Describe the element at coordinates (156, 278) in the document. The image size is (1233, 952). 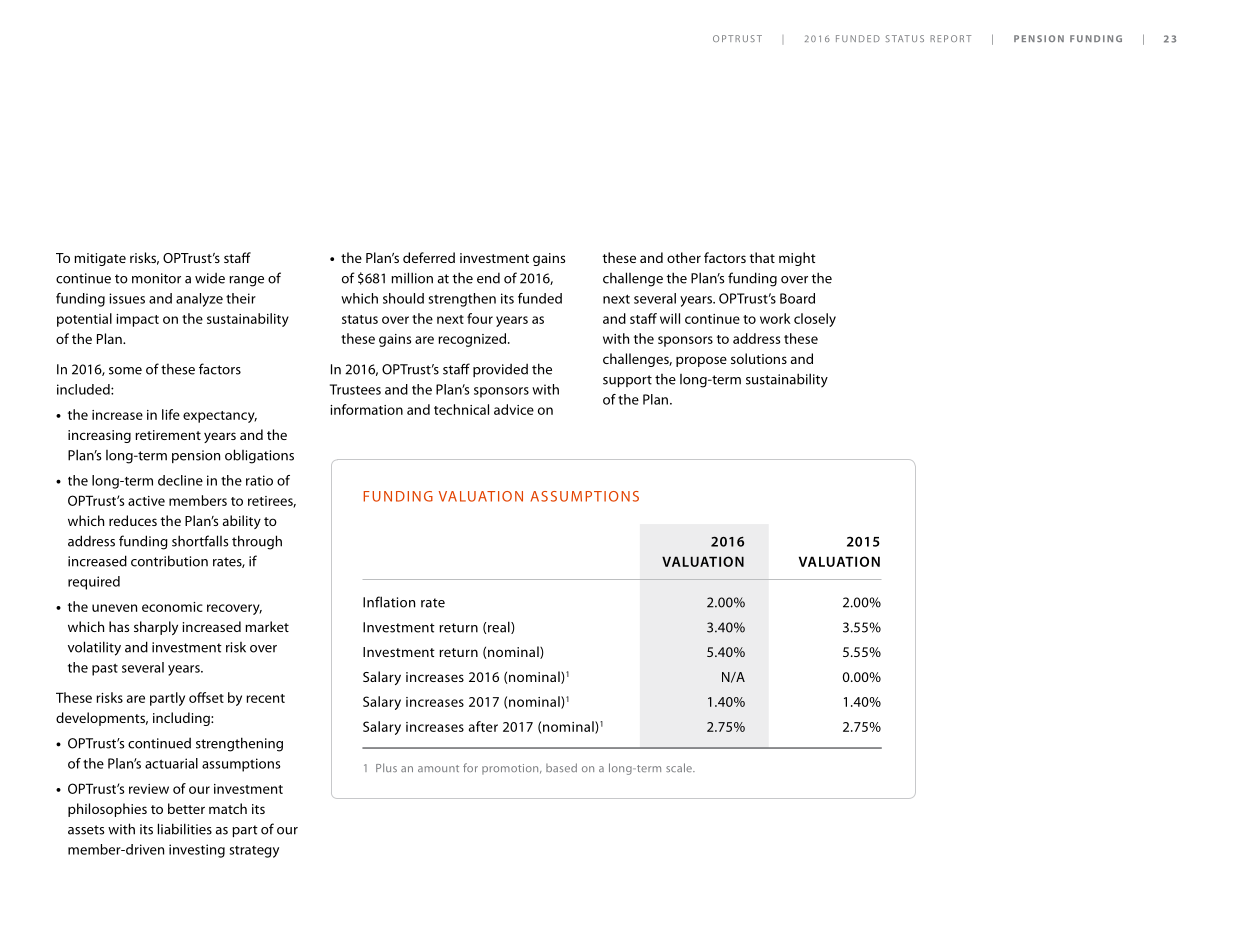
I see `monitor` at that location.
